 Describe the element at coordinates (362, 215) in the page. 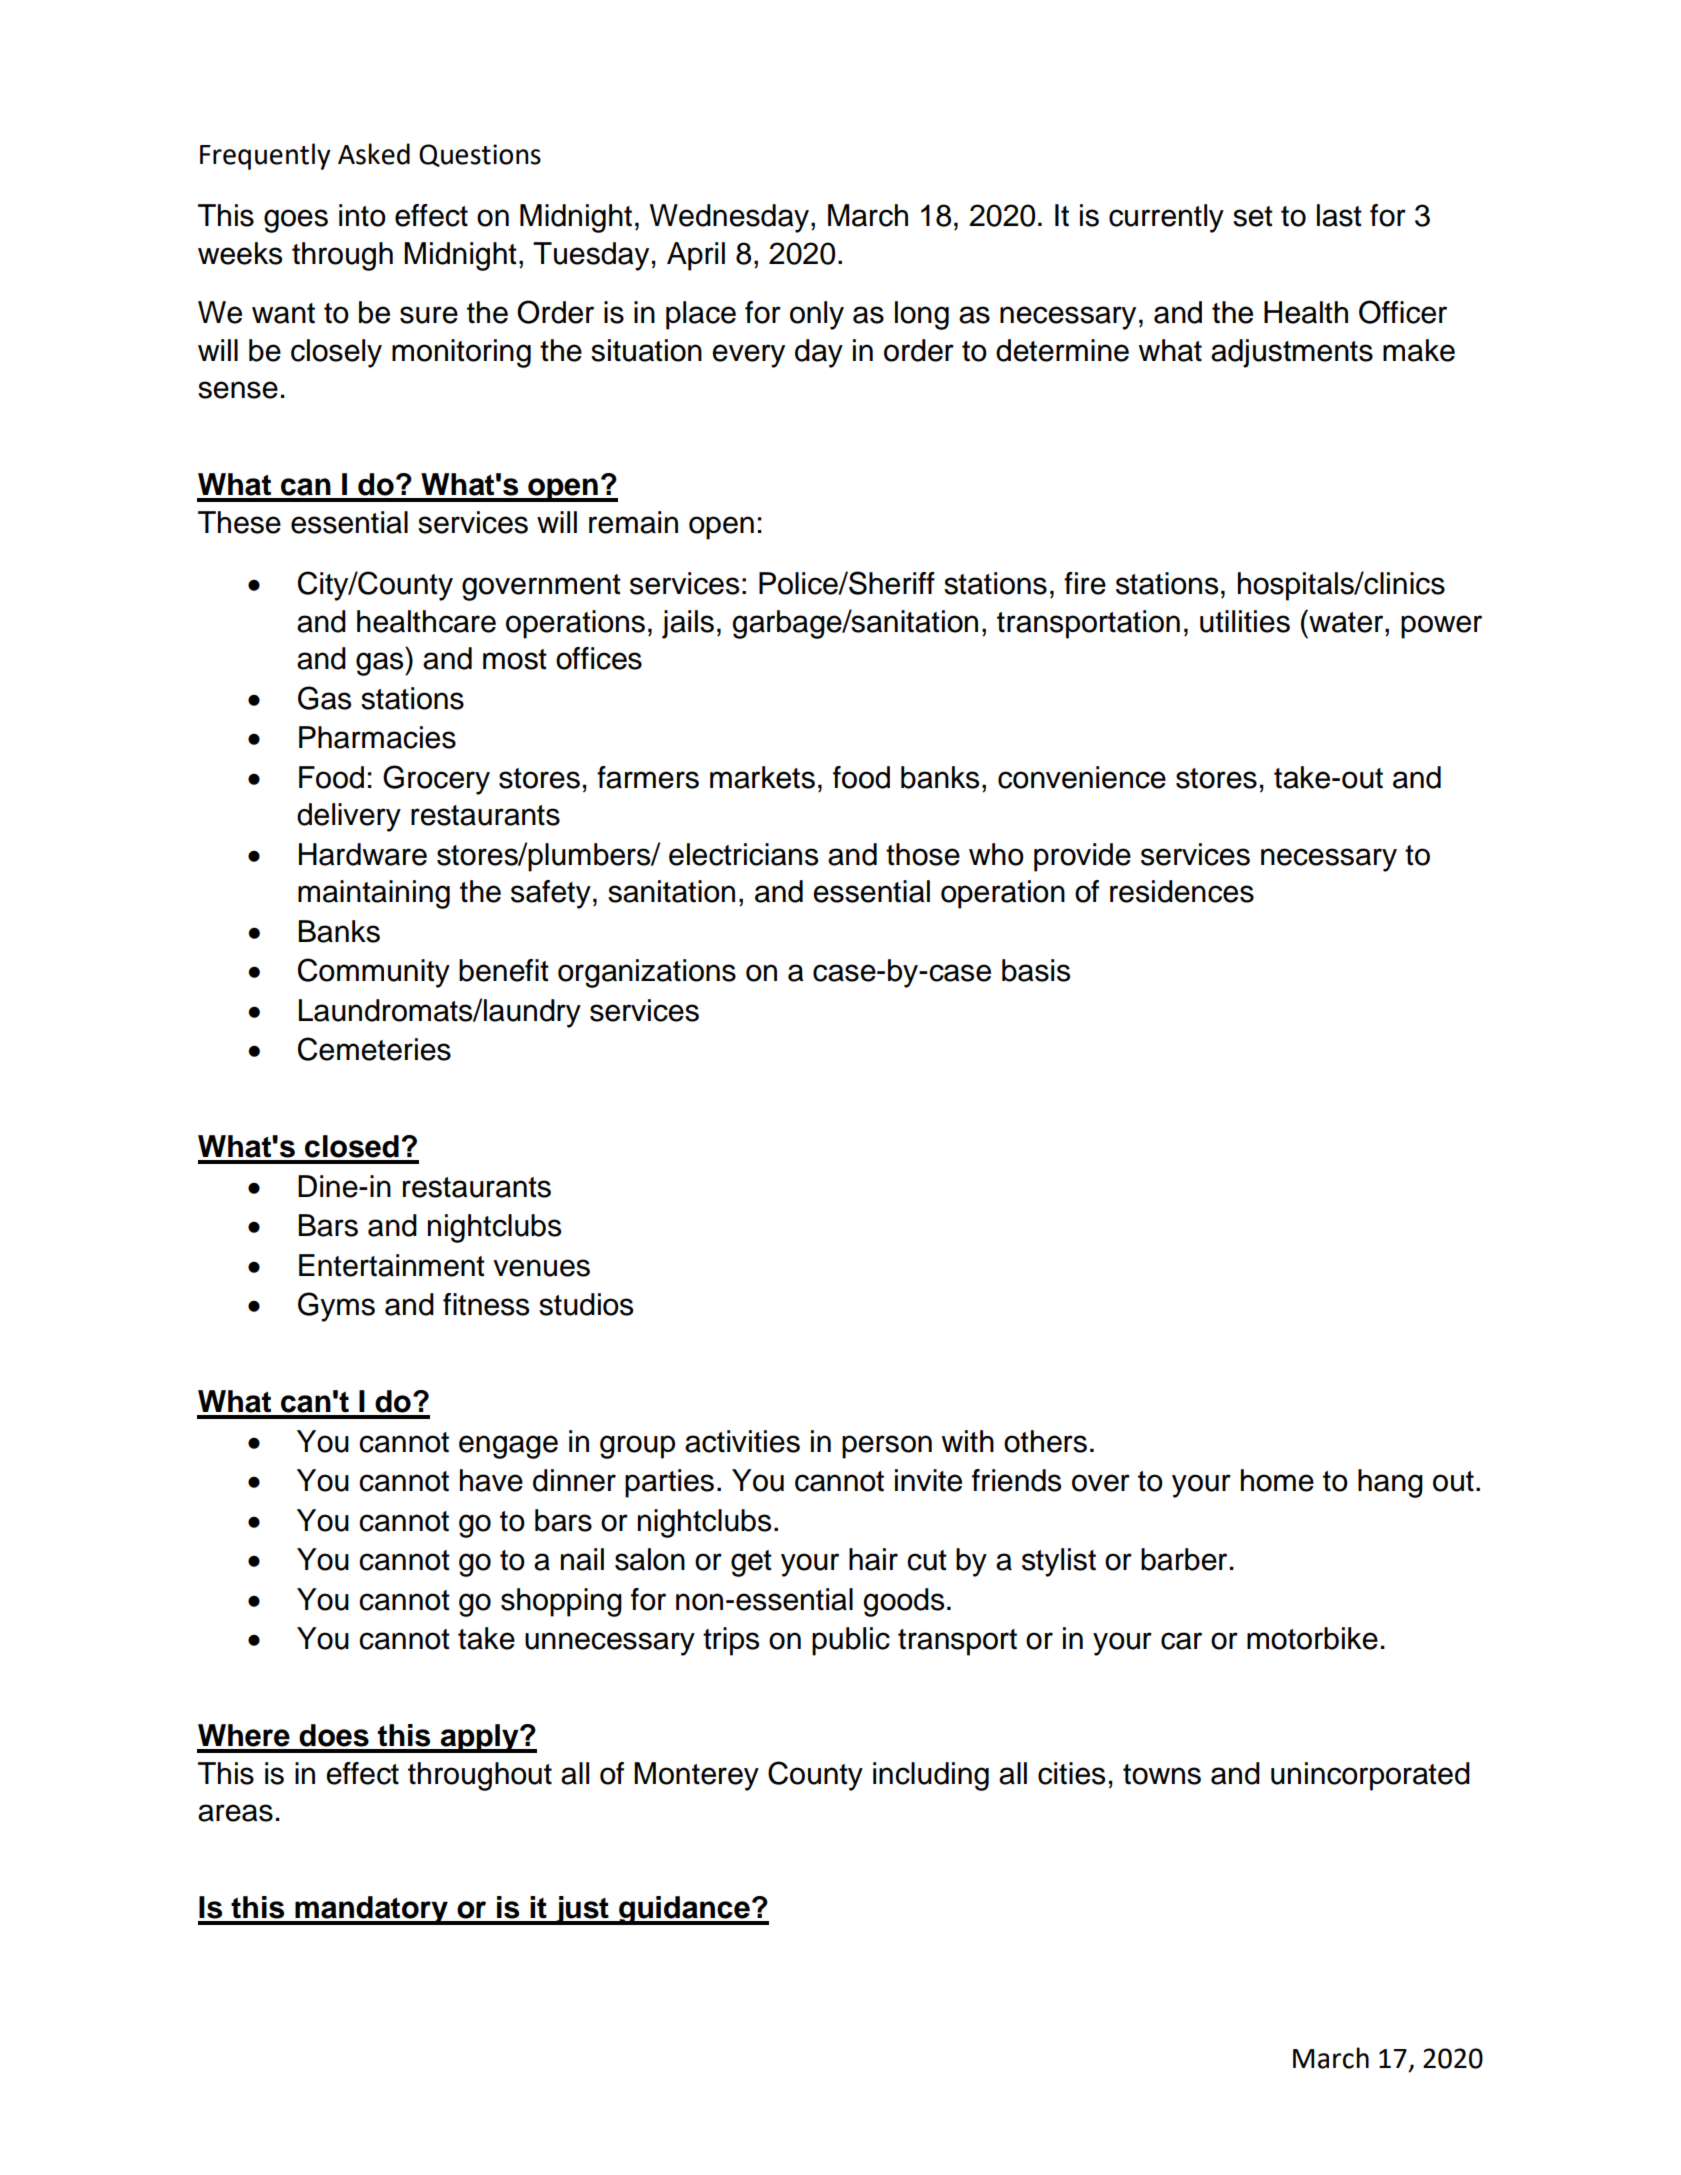

I see `into` at that location.
